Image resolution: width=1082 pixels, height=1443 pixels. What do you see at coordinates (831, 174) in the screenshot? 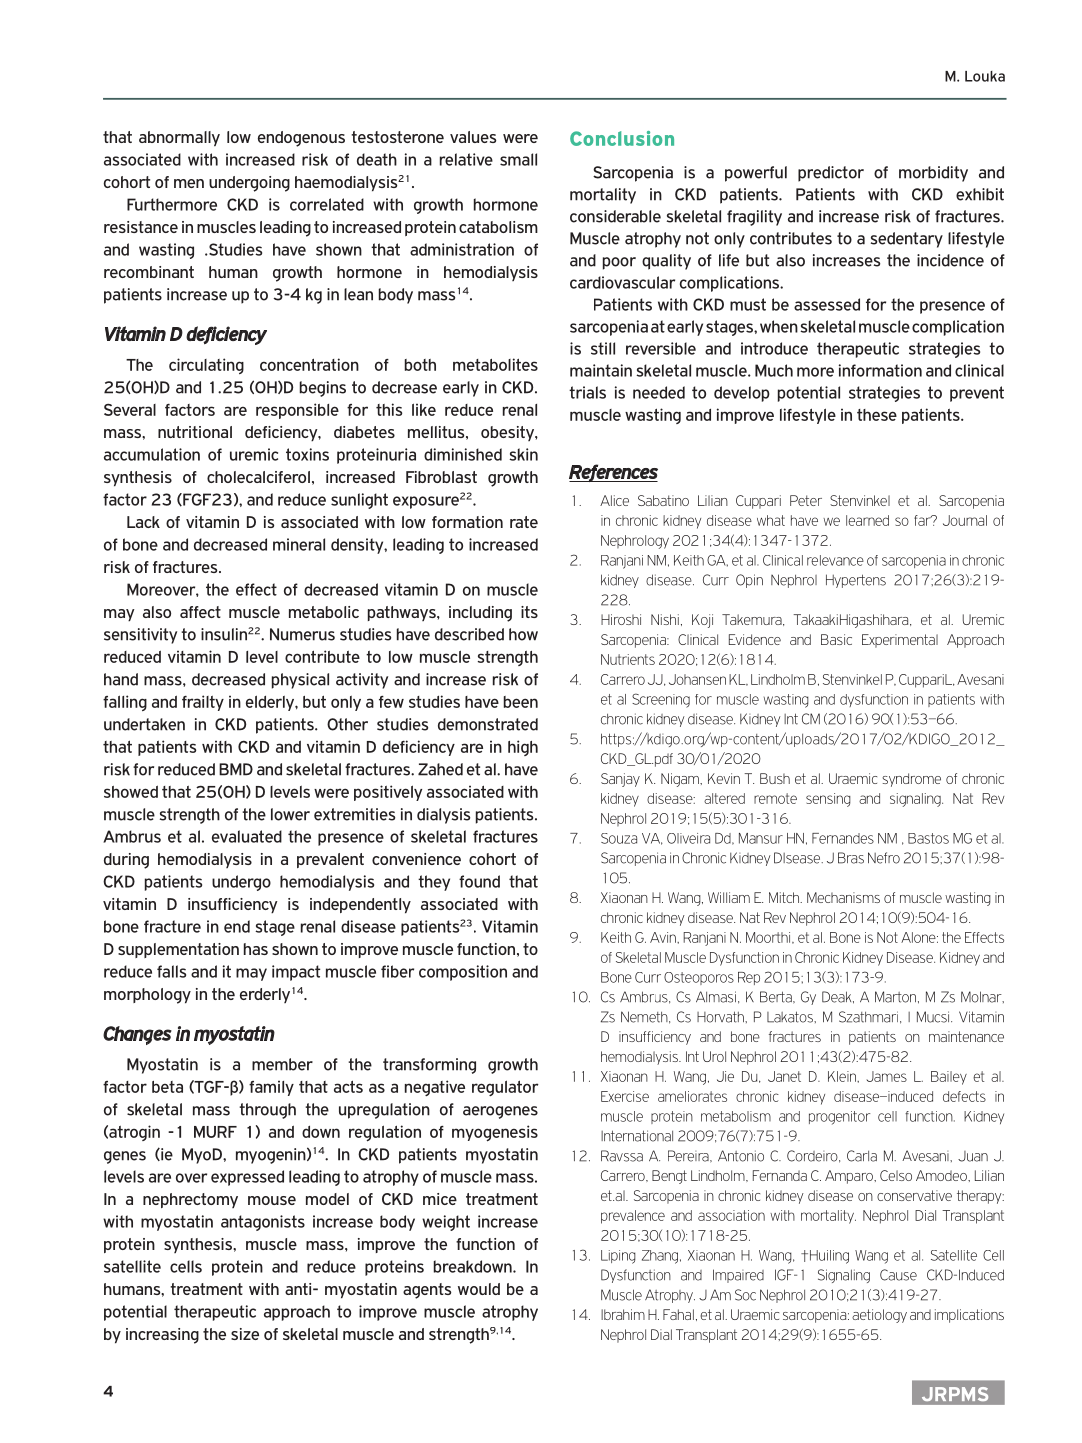
I see `predictor` at bounding box center [831, 174].
